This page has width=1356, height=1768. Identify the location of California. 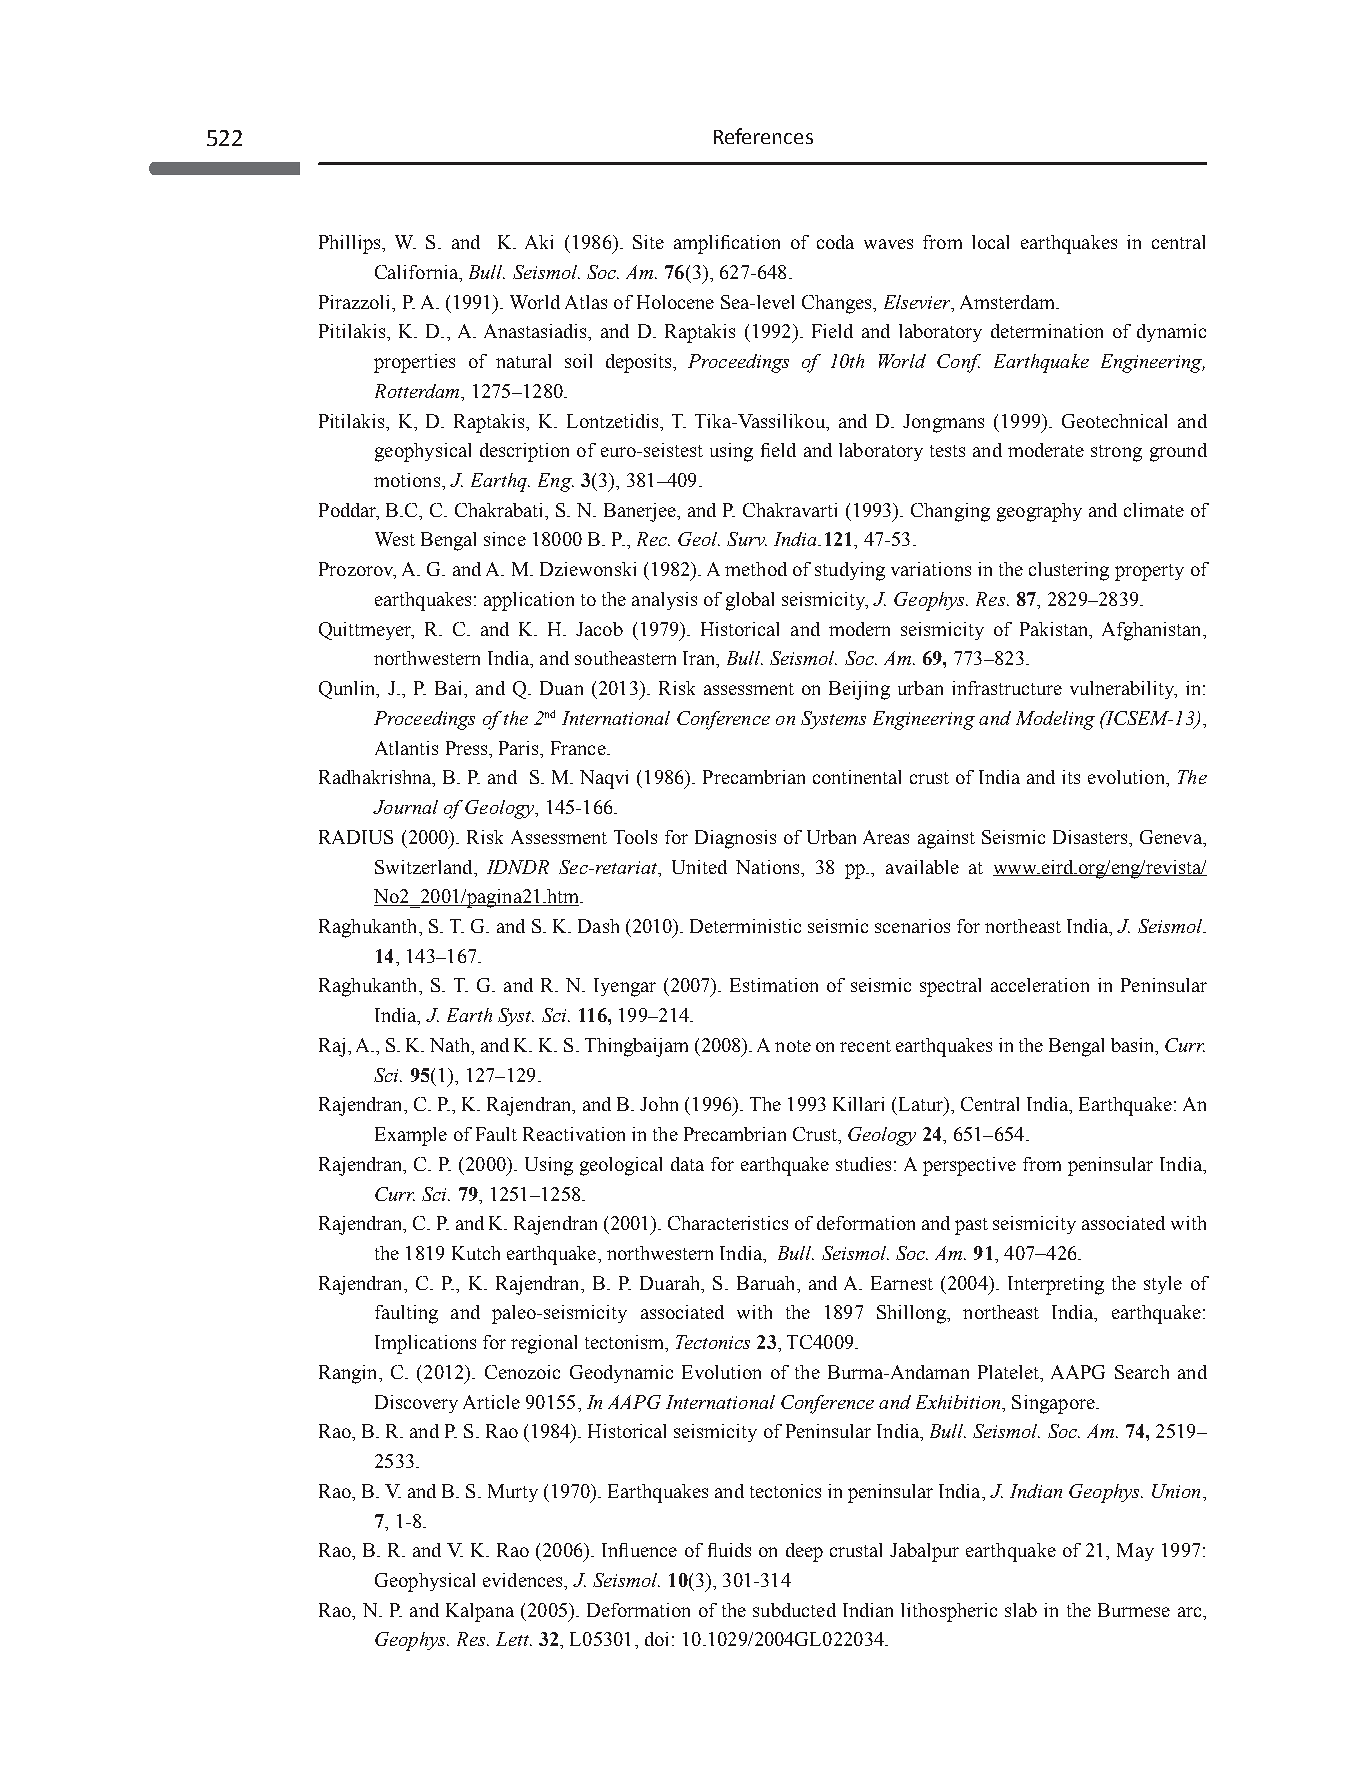
(417, 272).
